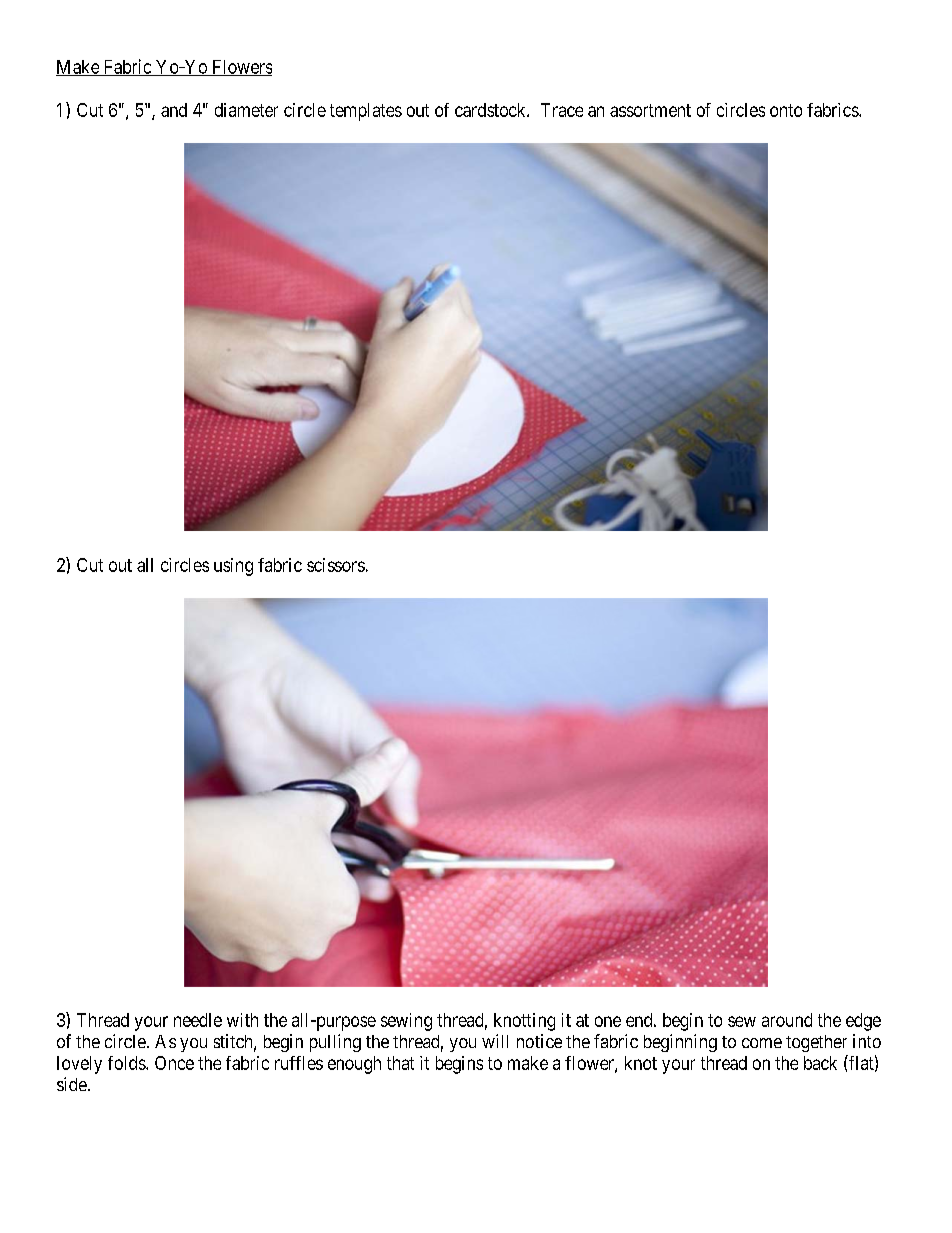  I want to click on using, so click(233, 567).
